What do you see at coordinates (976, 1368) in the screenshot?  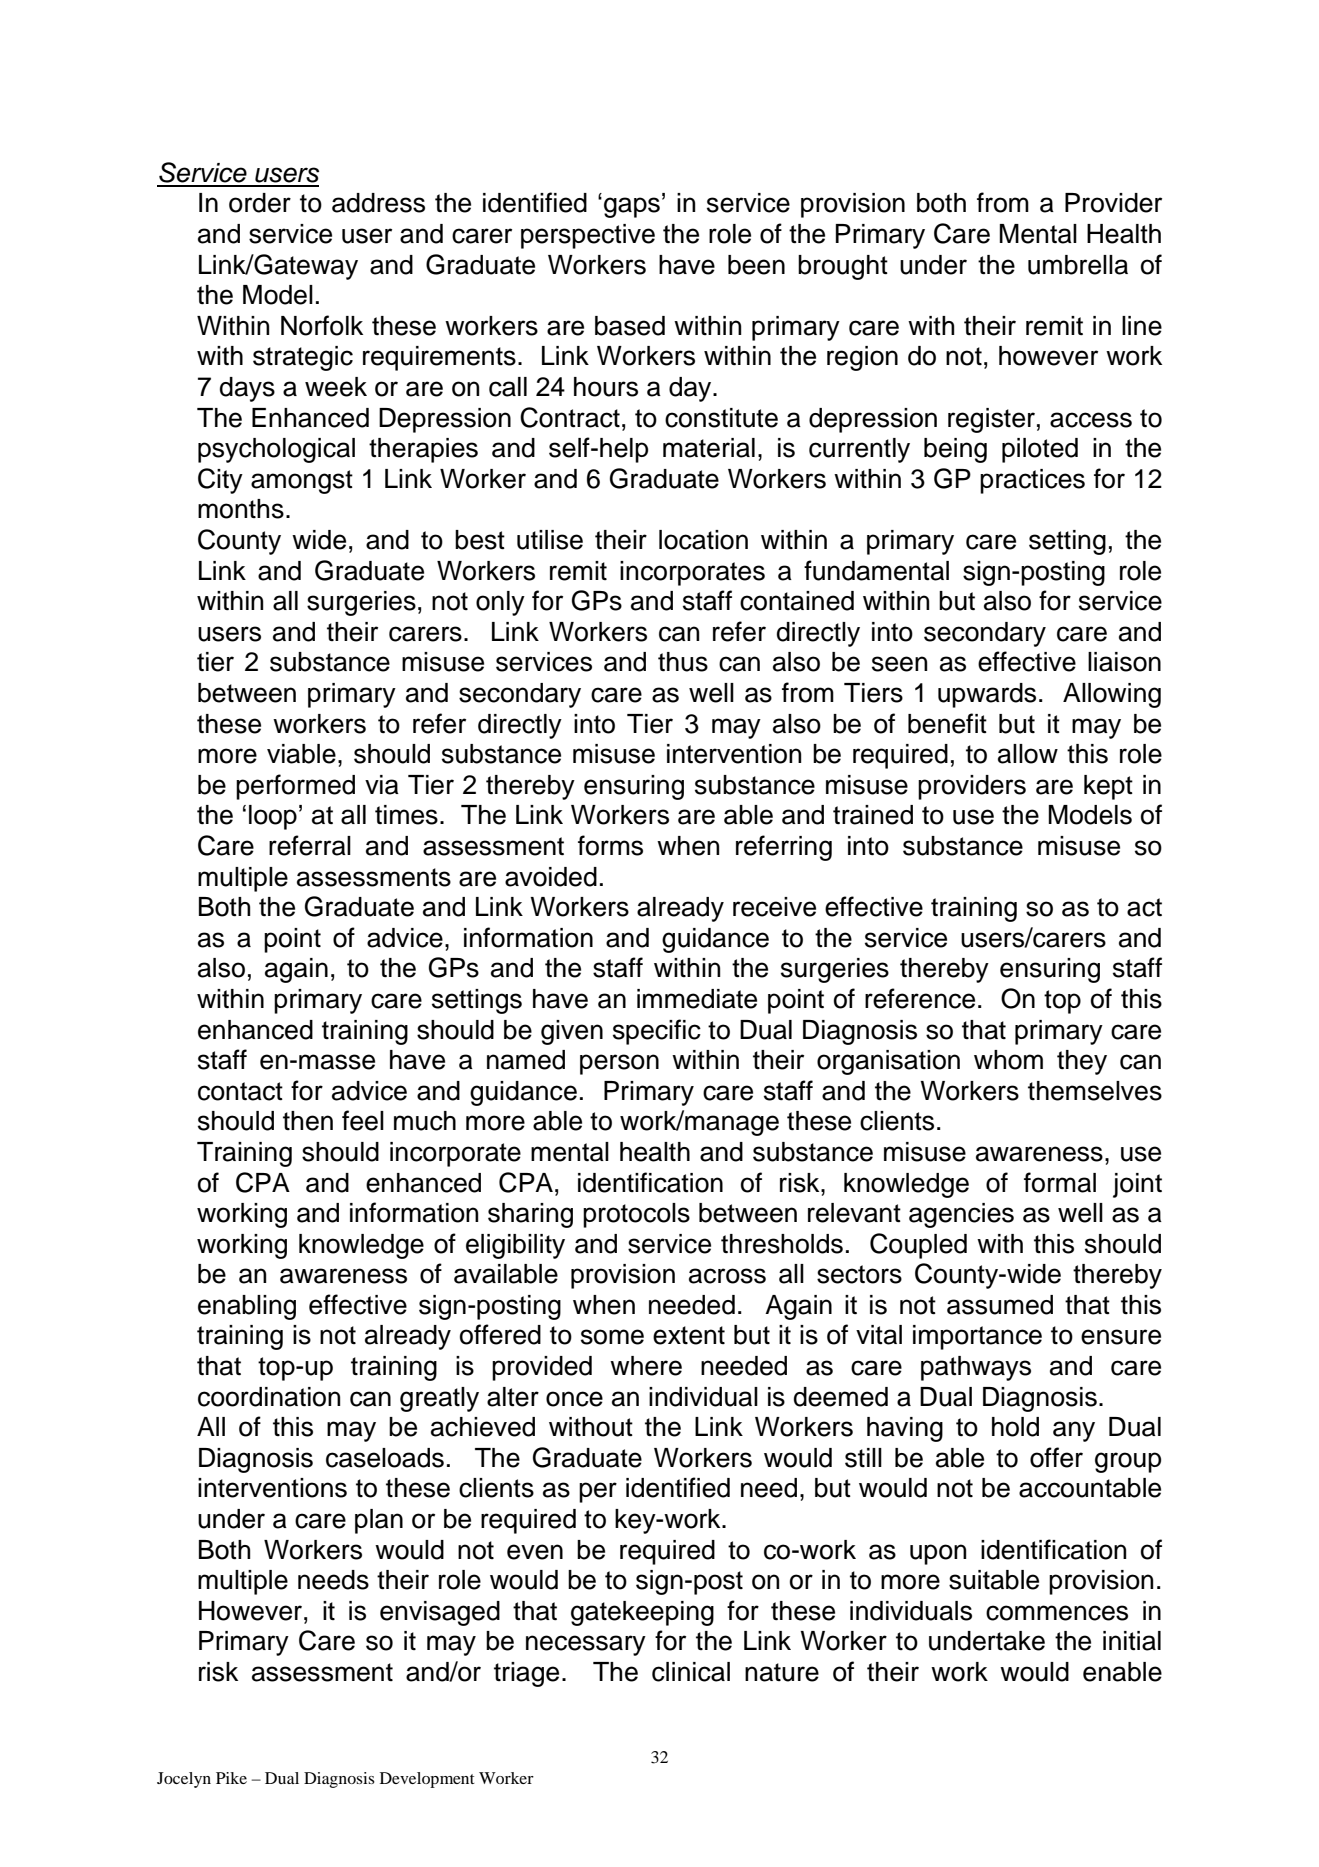 I see `pathways` at bounding box center [976, 1368].
